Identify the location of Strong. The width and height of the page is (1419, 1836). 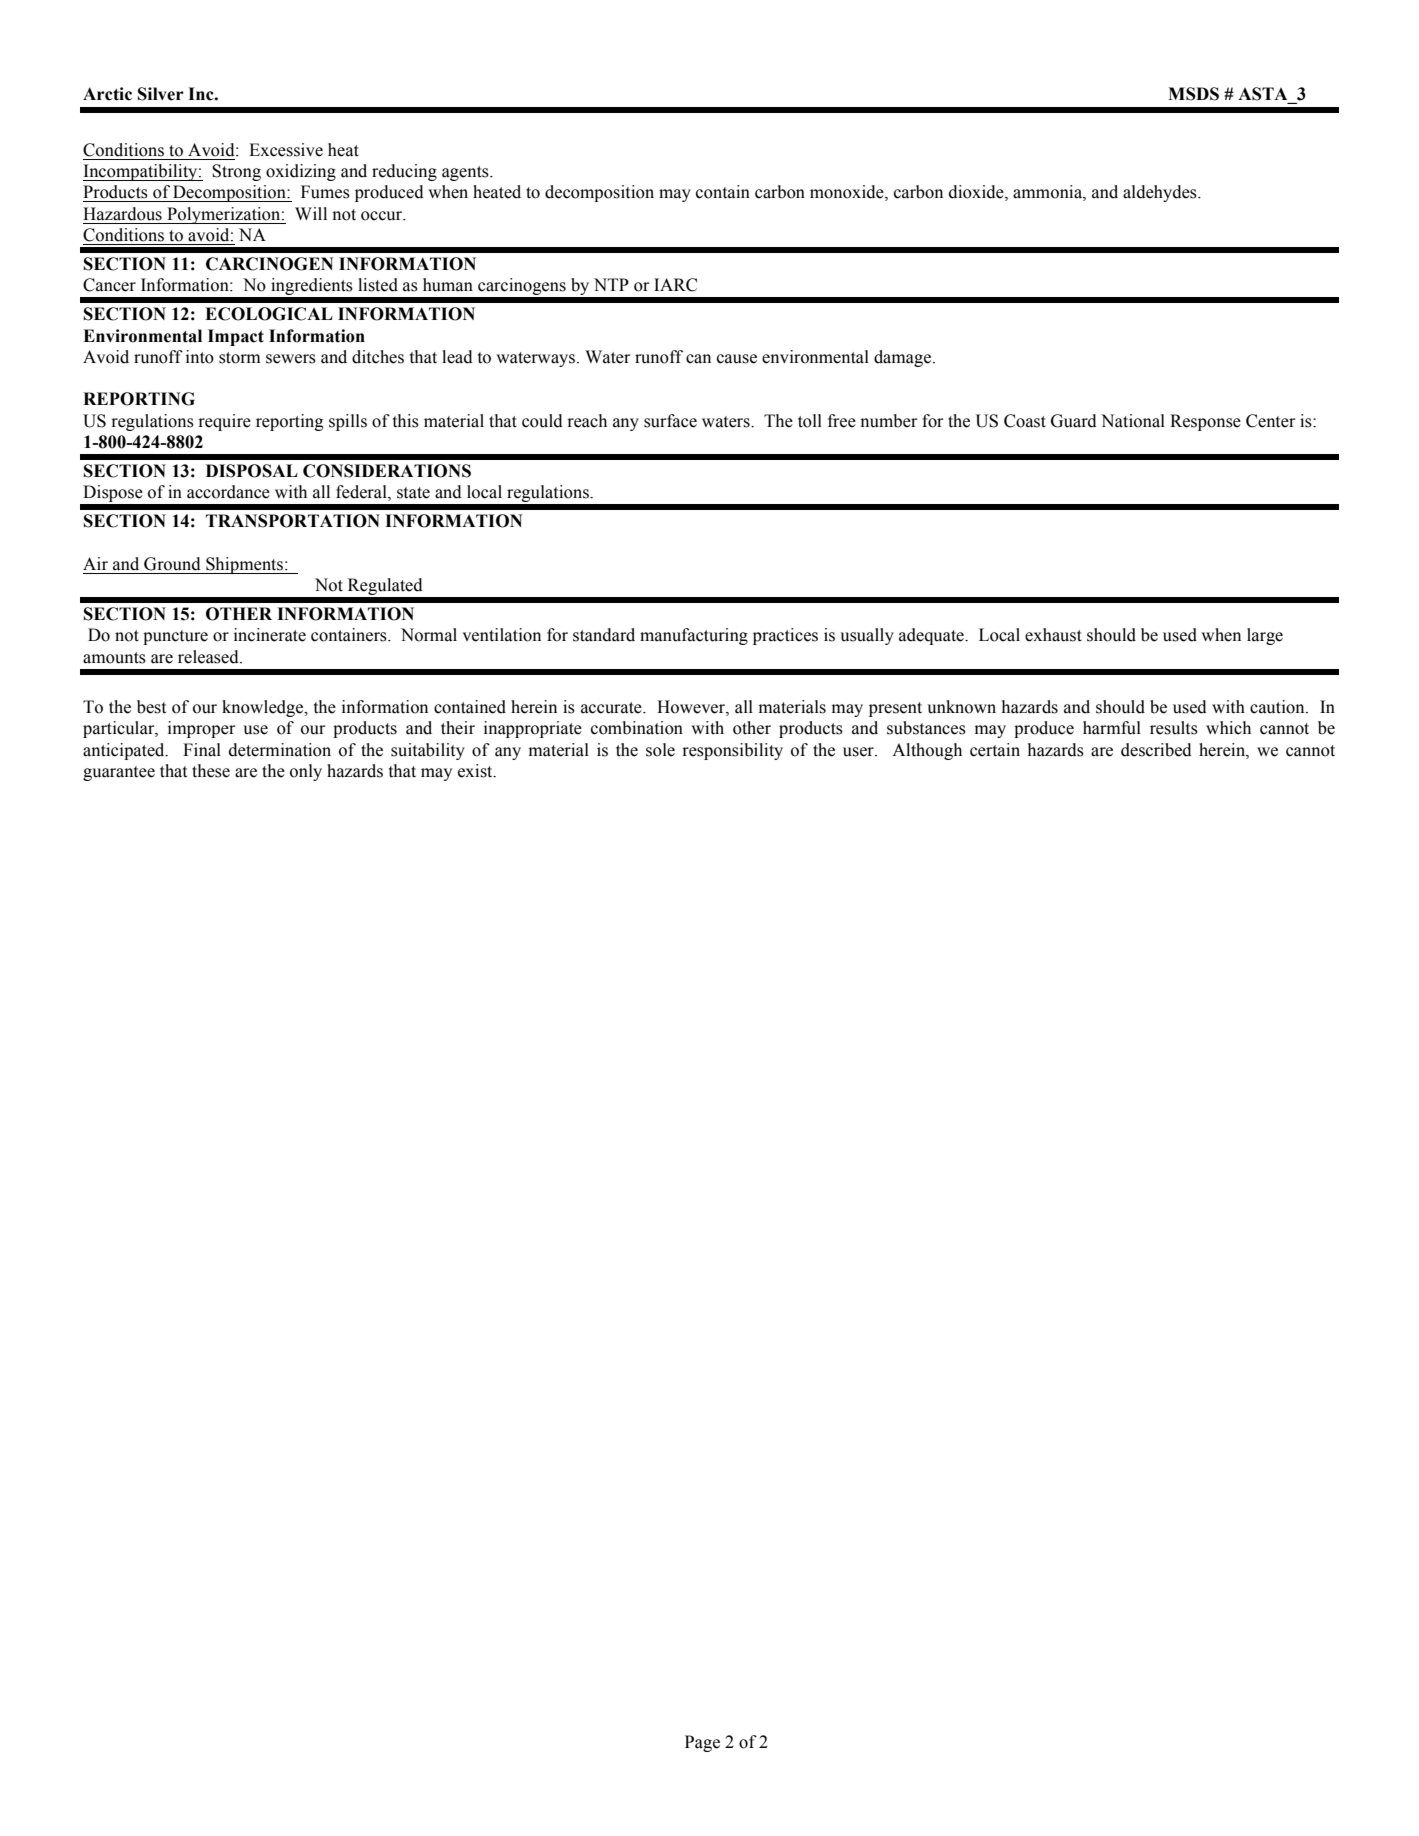
(236, 172).
